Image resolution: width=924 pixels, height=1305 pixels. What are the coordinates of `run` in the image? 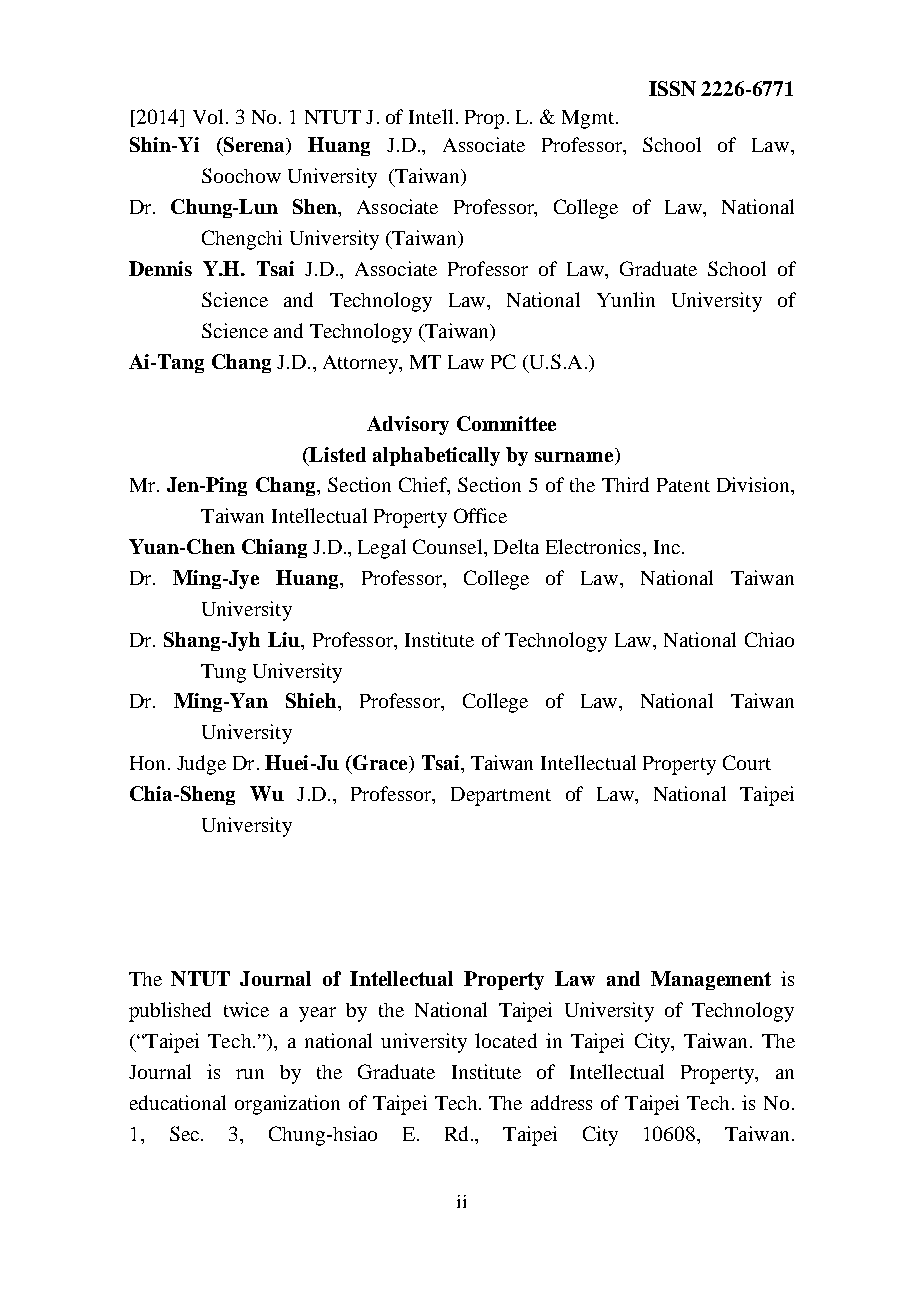 It's located at (250, 1074).
